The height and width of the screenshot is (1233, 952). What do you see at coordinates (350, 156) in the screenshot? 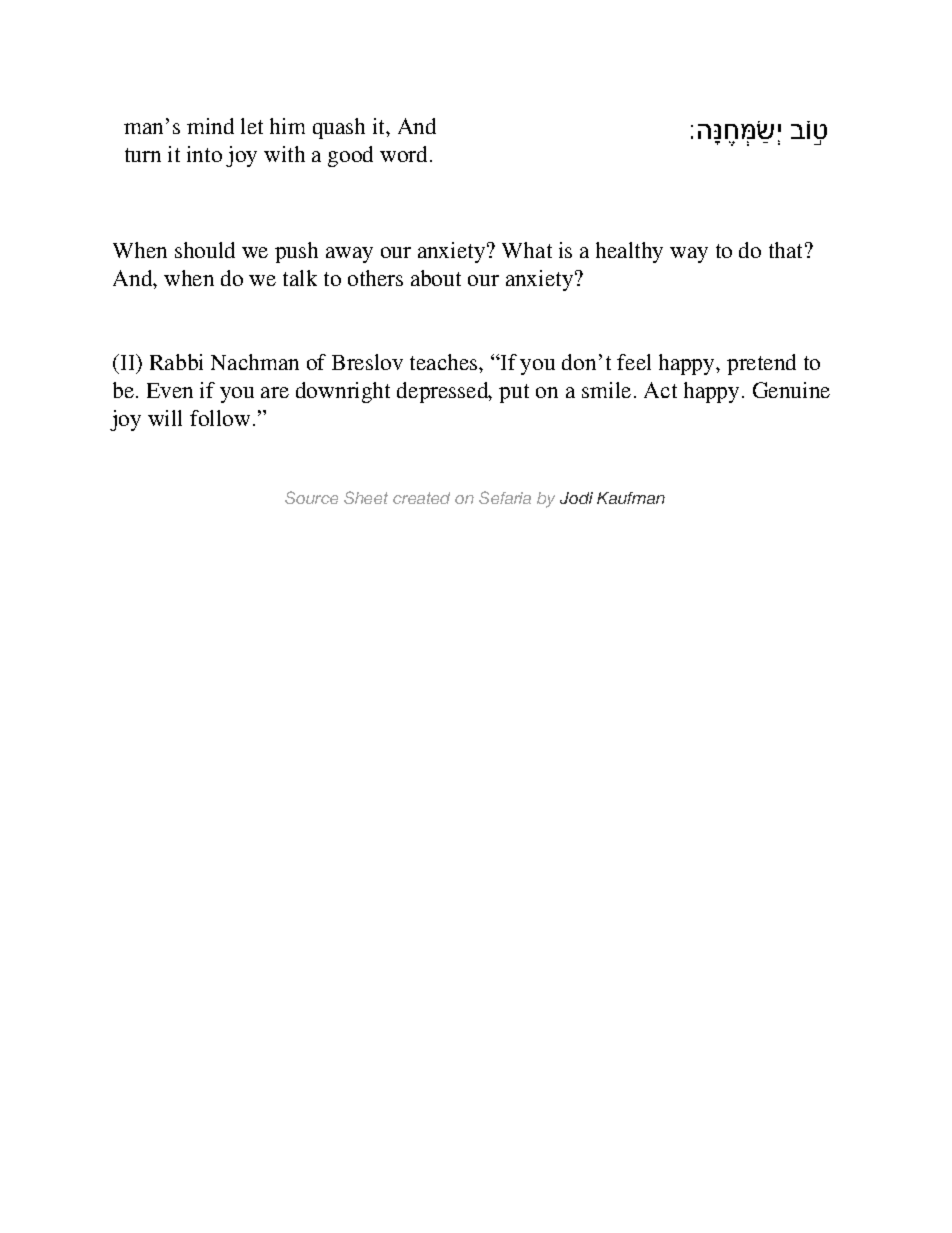
I see `good` at bounding box center [350, 156].
